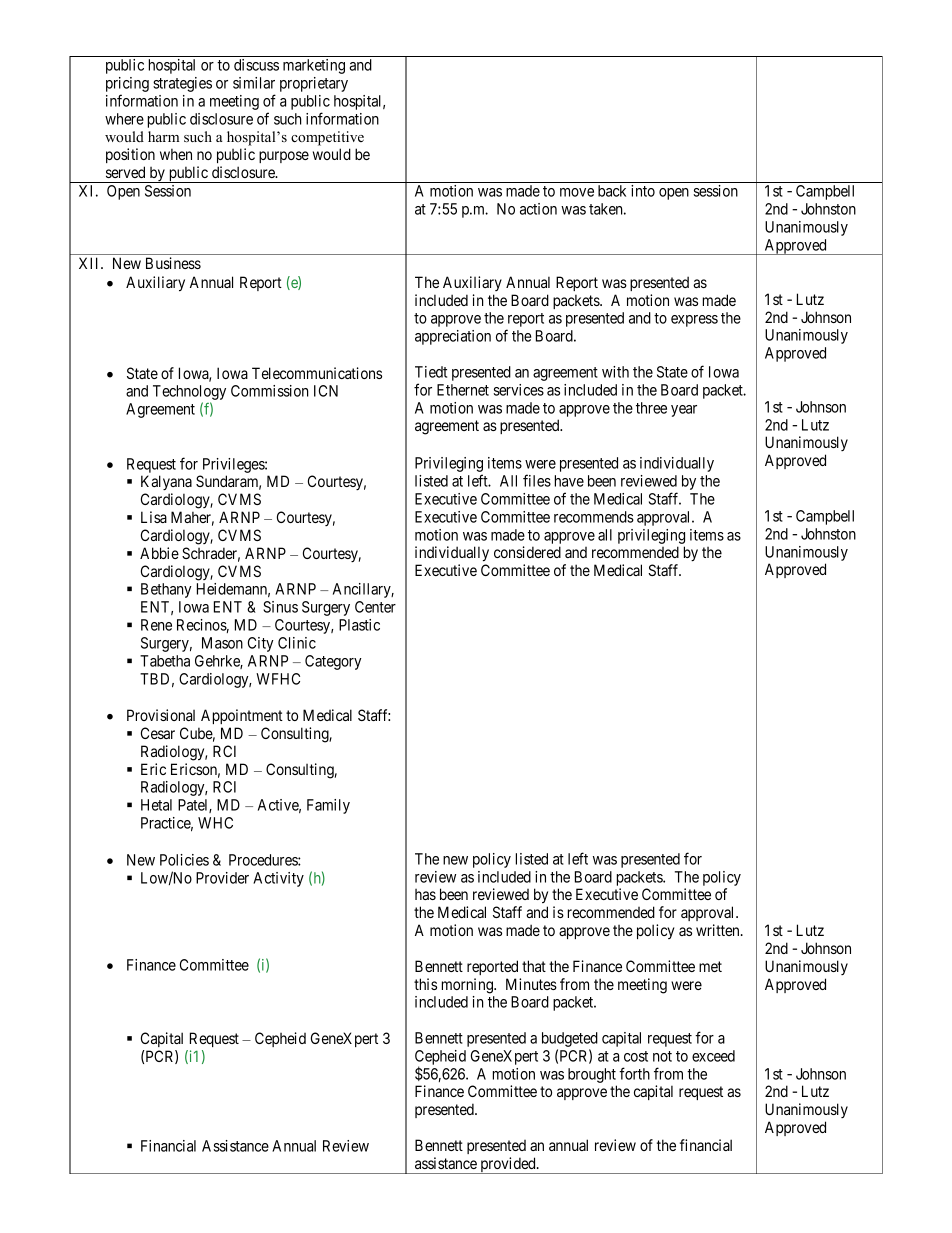 The image size is (952, 1233). What do you see at coordinates (594, 517) in the screenshot?
I see `recommends` at bounding box center [594, 517].
